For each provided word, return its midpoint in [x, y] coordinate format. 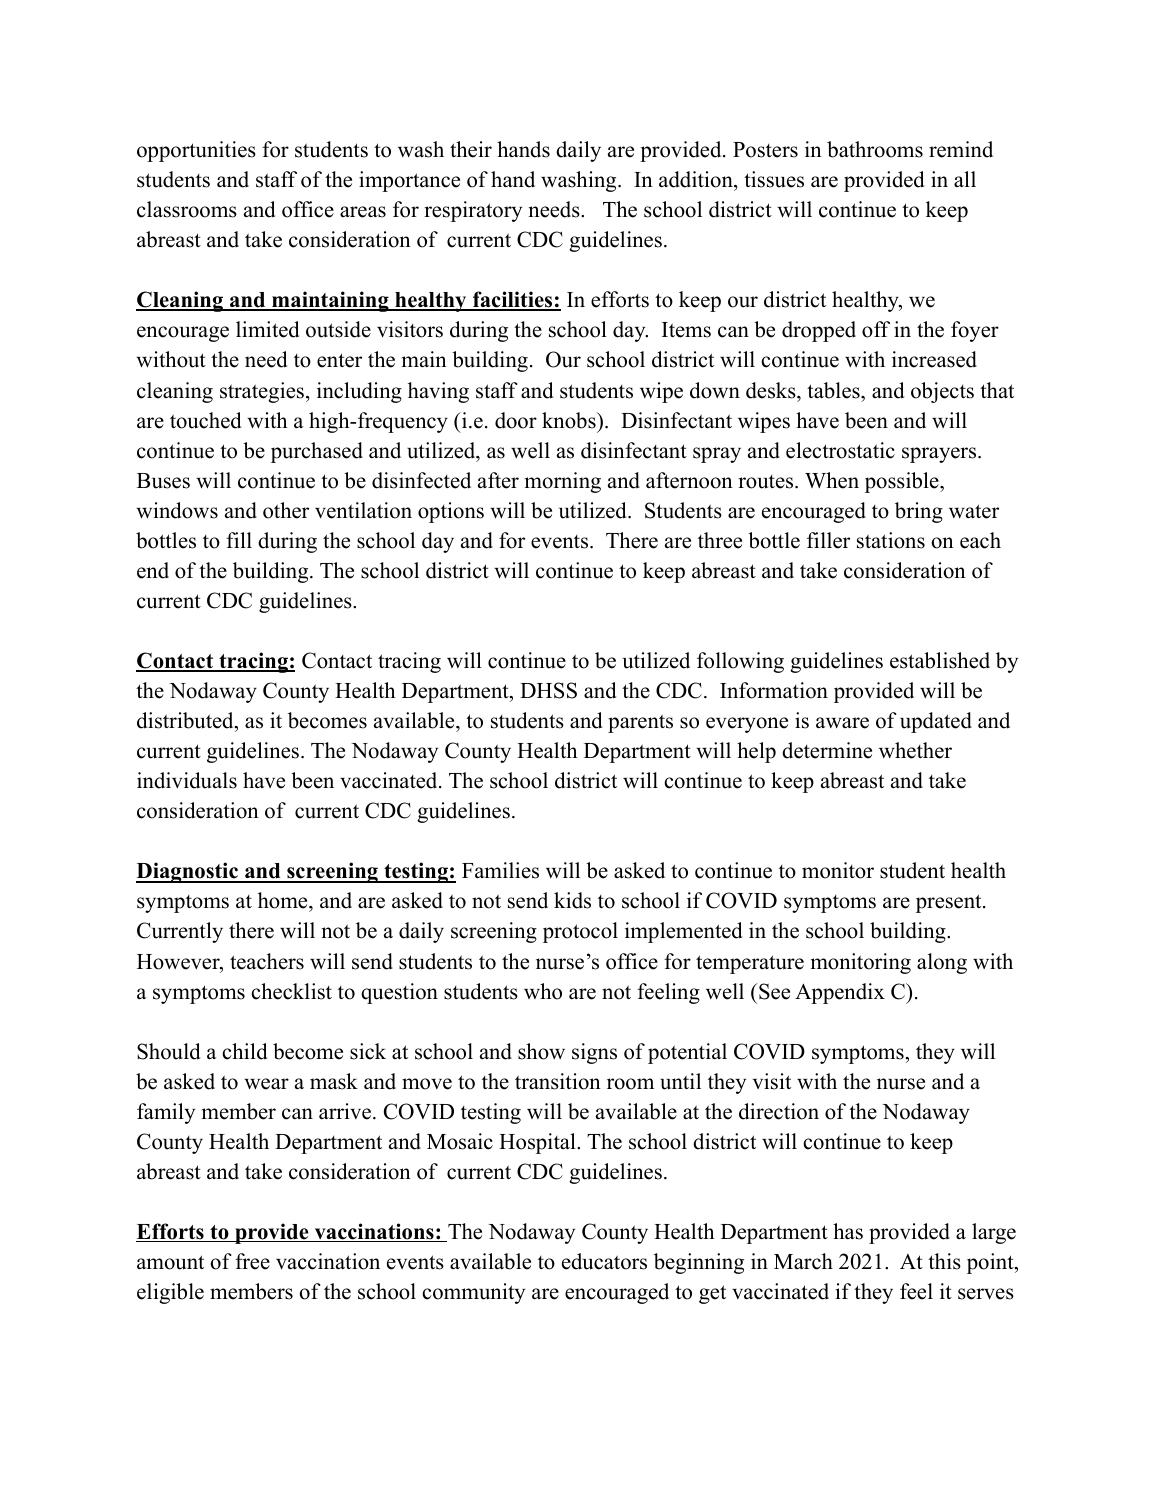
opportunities [196, 151]
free [252, 1261]
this [944, 1261]
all [965, 179]
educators [604, 1261]
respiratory [473, 211]
